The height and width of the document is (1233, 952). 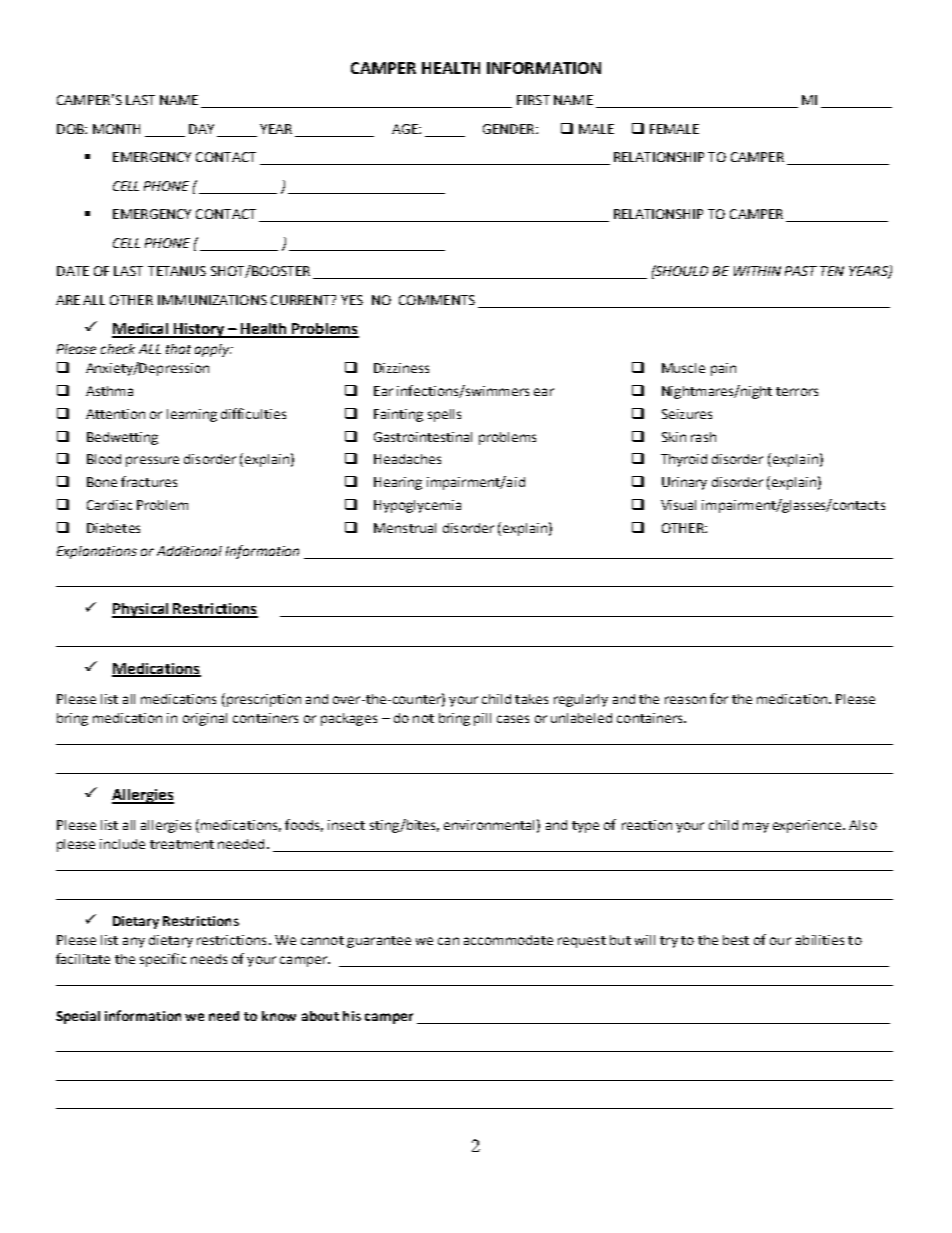 What do you see at coordinates (163, 960) in the document?
I see `specific` at bounding box center [163, 960].
